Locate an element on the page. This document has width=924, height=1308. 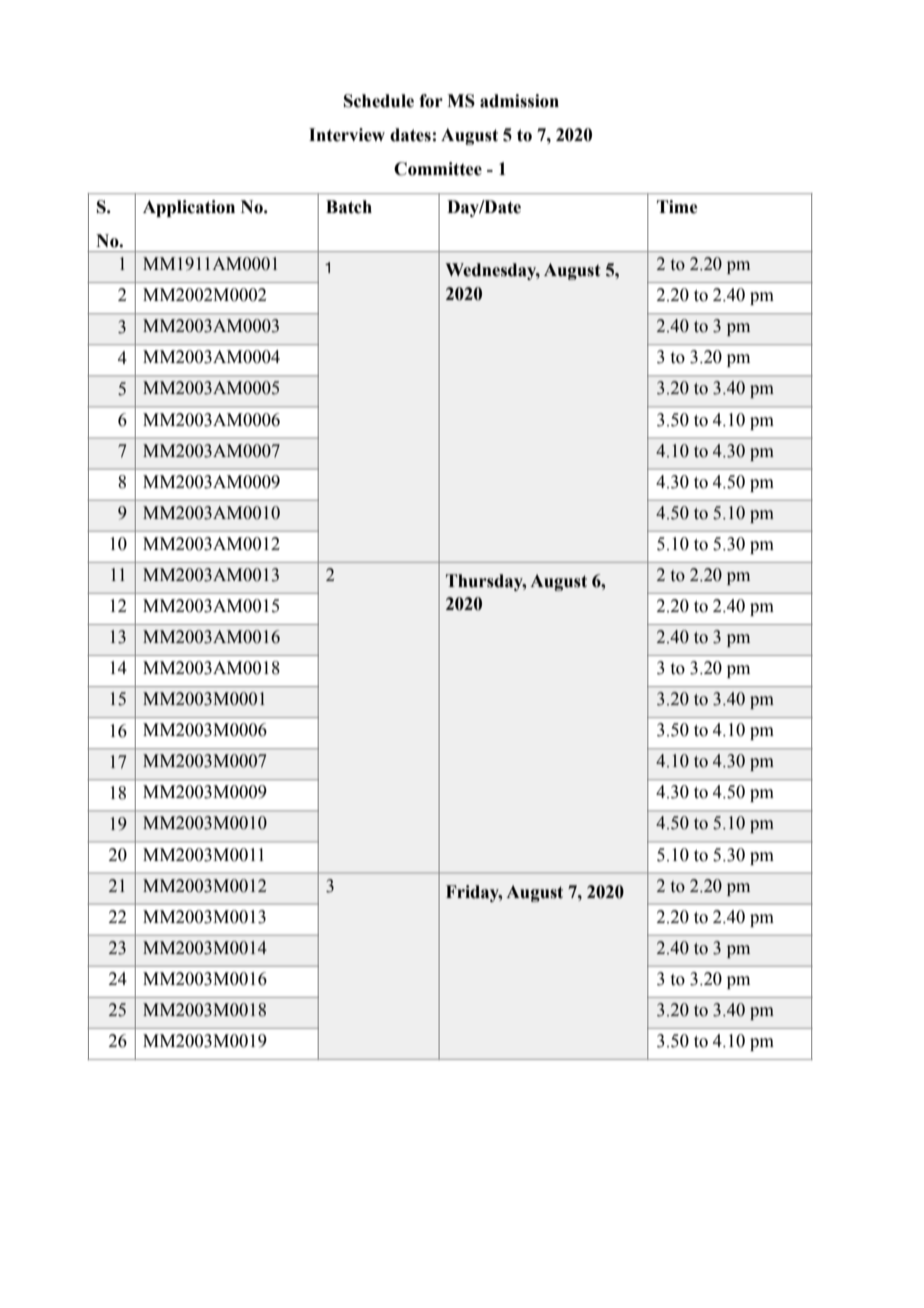
for is located at coordinates (431, 101).
